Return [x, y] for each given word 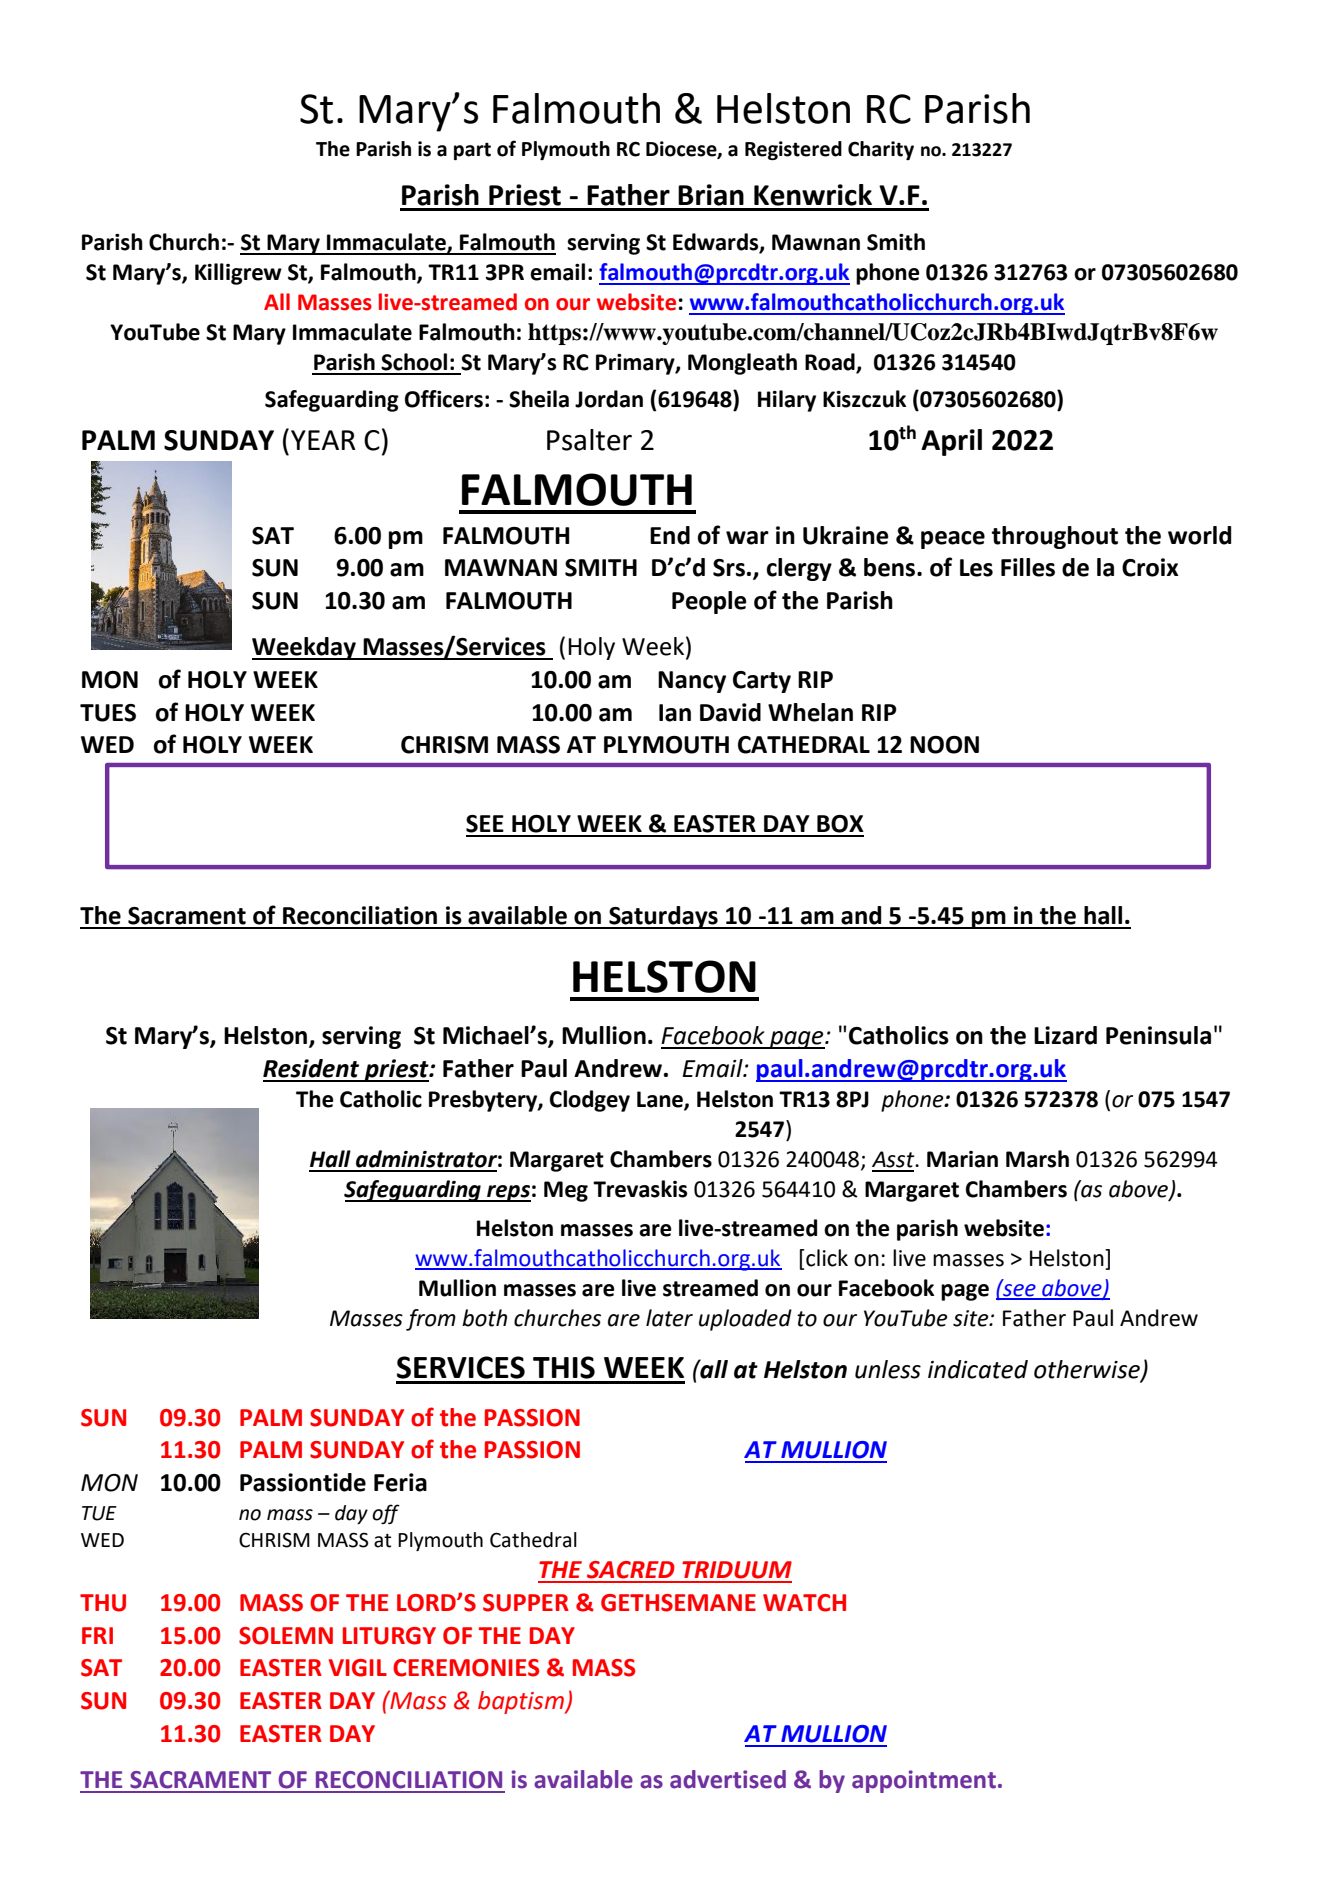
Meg [566, 1191]
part [472, 151]
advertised [728, 1779]
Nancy [692, 682]
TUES [108, 713]
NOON [944, 745]
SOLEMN [286, 1636]
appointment [924, 1781]
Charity [881, 150]
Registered [793, 150]
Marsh [1037, 1159]
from [431, 1320]
